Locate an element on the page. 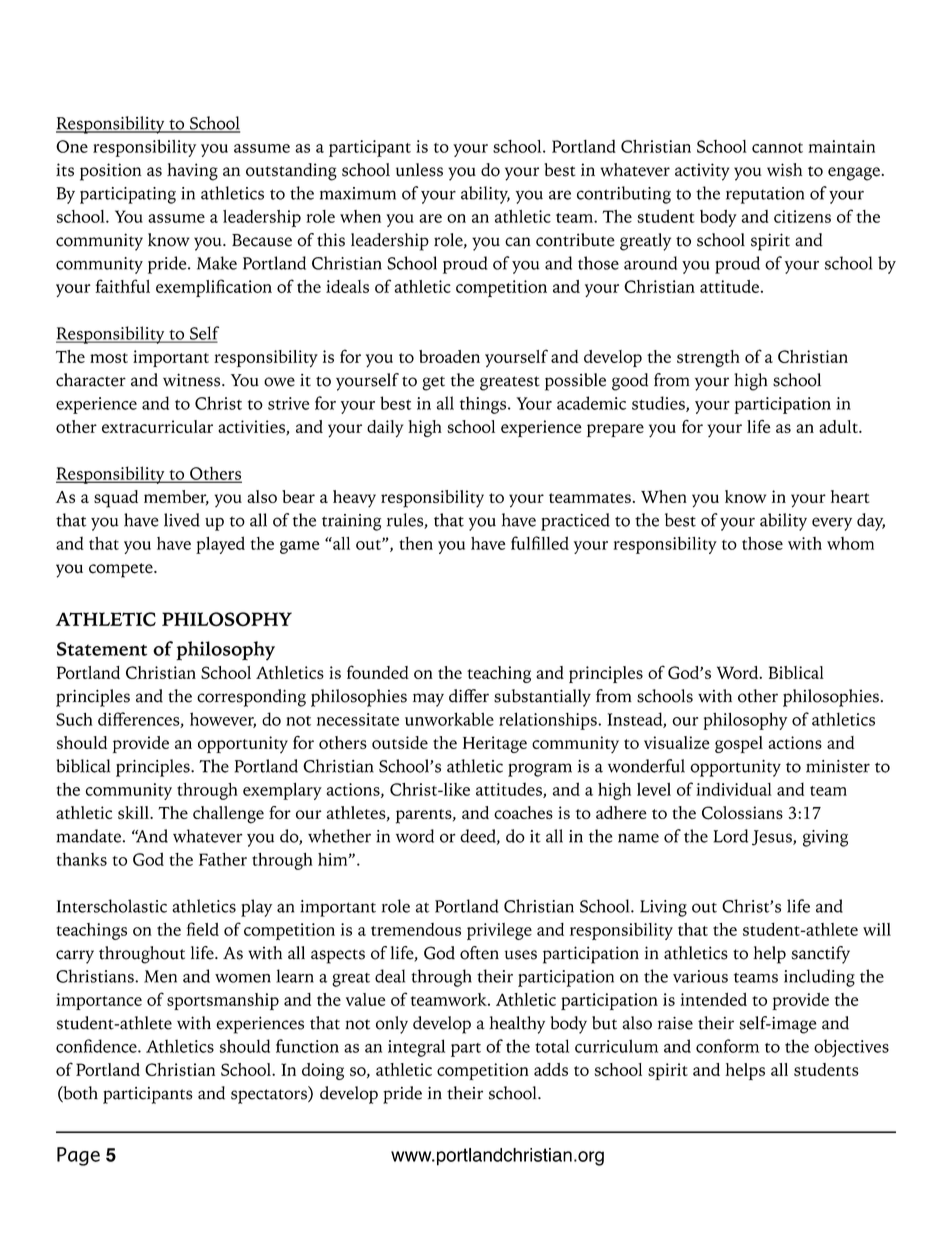  compete is located at coordinates (122, 570).
